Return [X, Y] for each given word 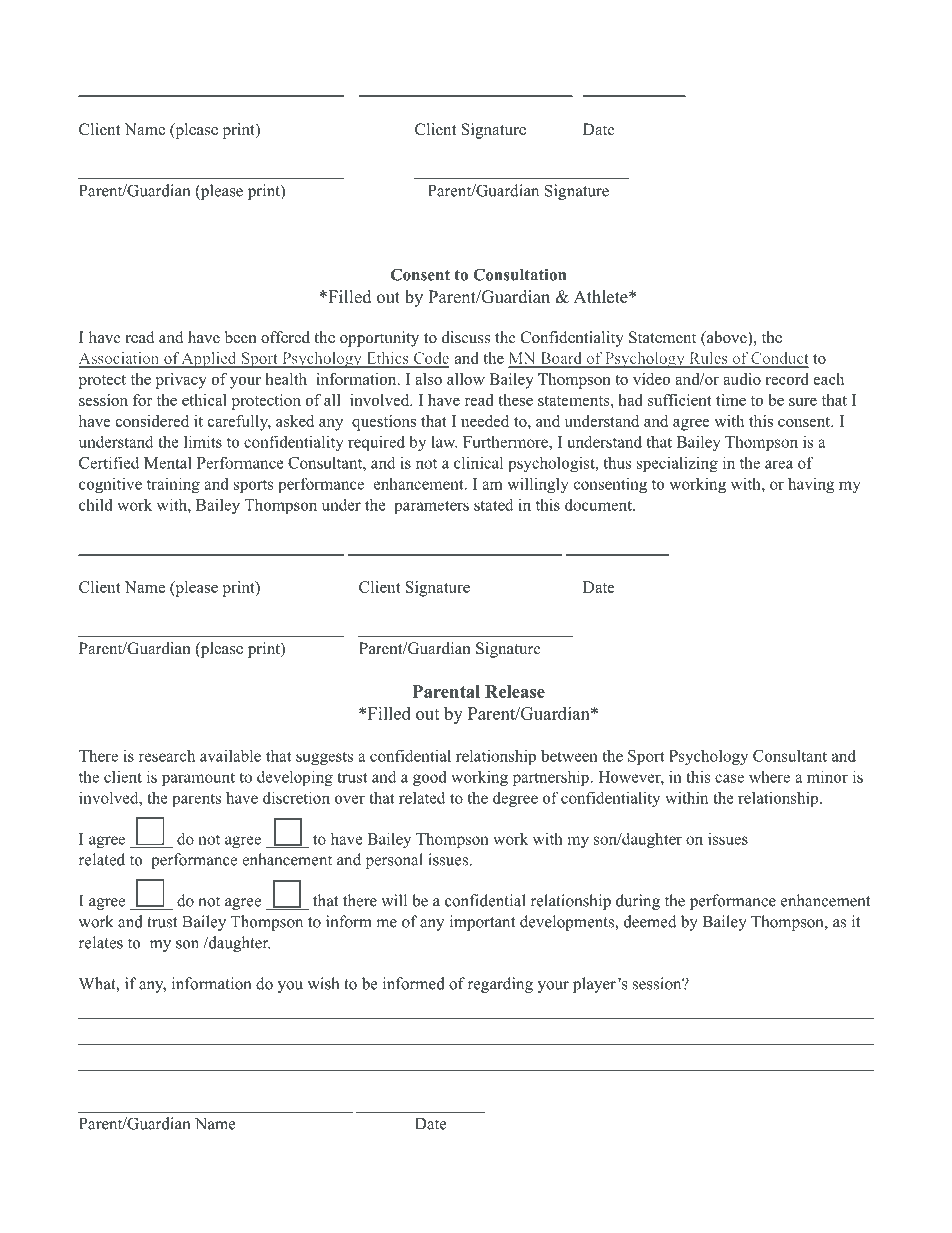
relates [101, 942]
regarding [500, 985]
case [729, 778]
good [430, 778]
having [811, 485]
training [173, 485]
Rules [708, 359]
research [167, 755]
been [241, 337]
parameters [431, 507]
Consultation [519, 274]
